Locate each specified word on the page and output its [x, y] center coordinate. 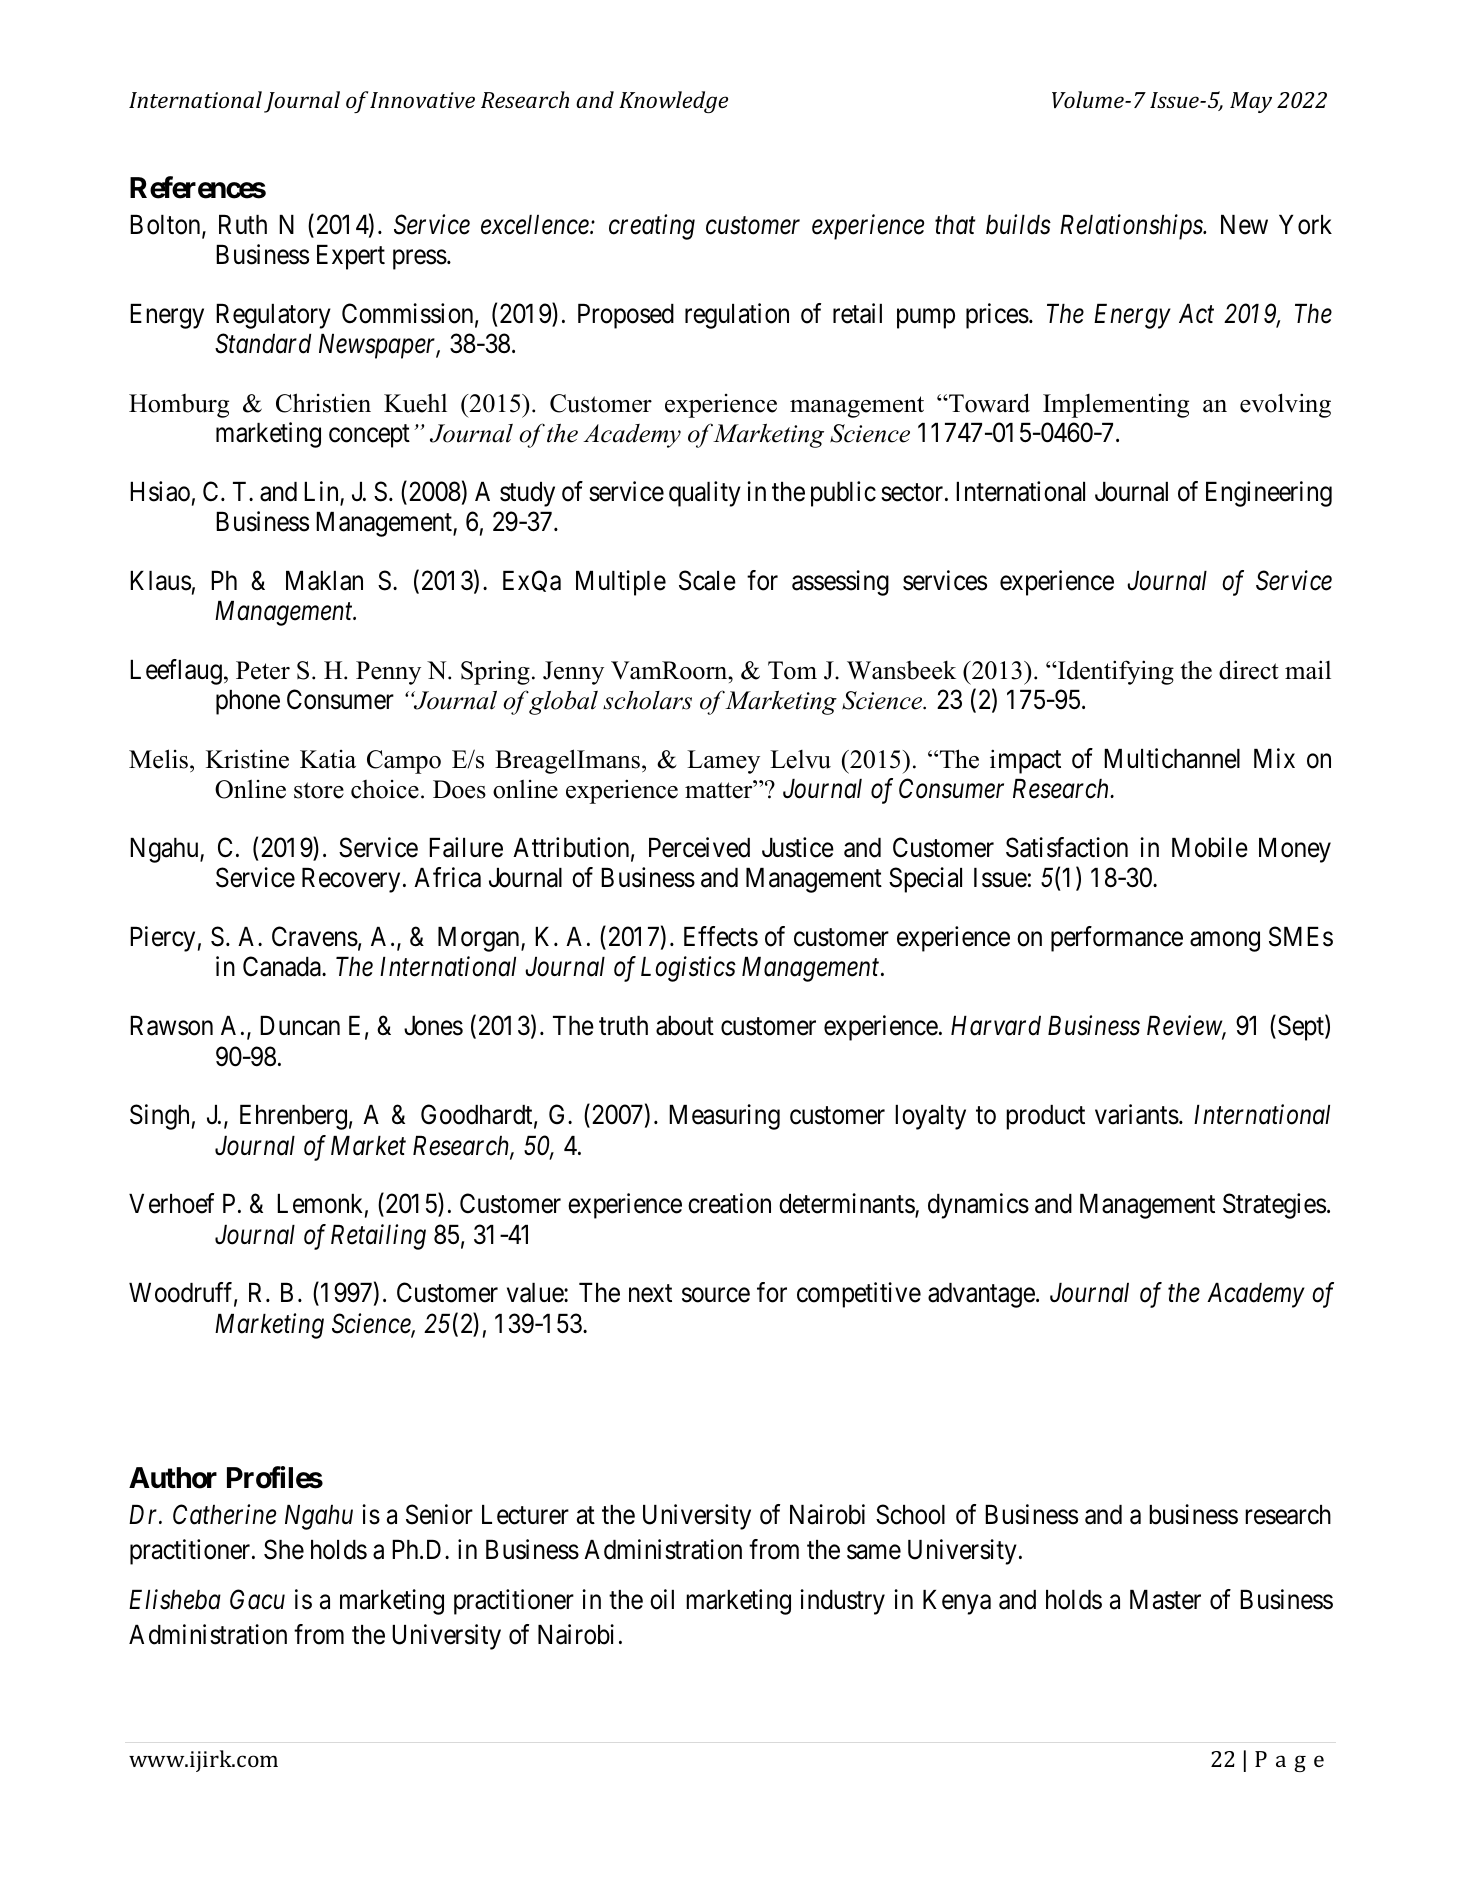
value [536, 1293]
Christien [323, 403]
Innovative [422, 100]
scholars [647, 700]
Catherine [224, 1514]
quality [705, 494]
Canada [283, 966]
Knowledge [673, 102]
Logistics [688, 969]
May [1251, 102]
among [1225, 942]
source [716, 1295]
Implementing [1116, 406]
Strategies [1274, 1206]
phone [248, 702]
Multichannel [1172, 758]
